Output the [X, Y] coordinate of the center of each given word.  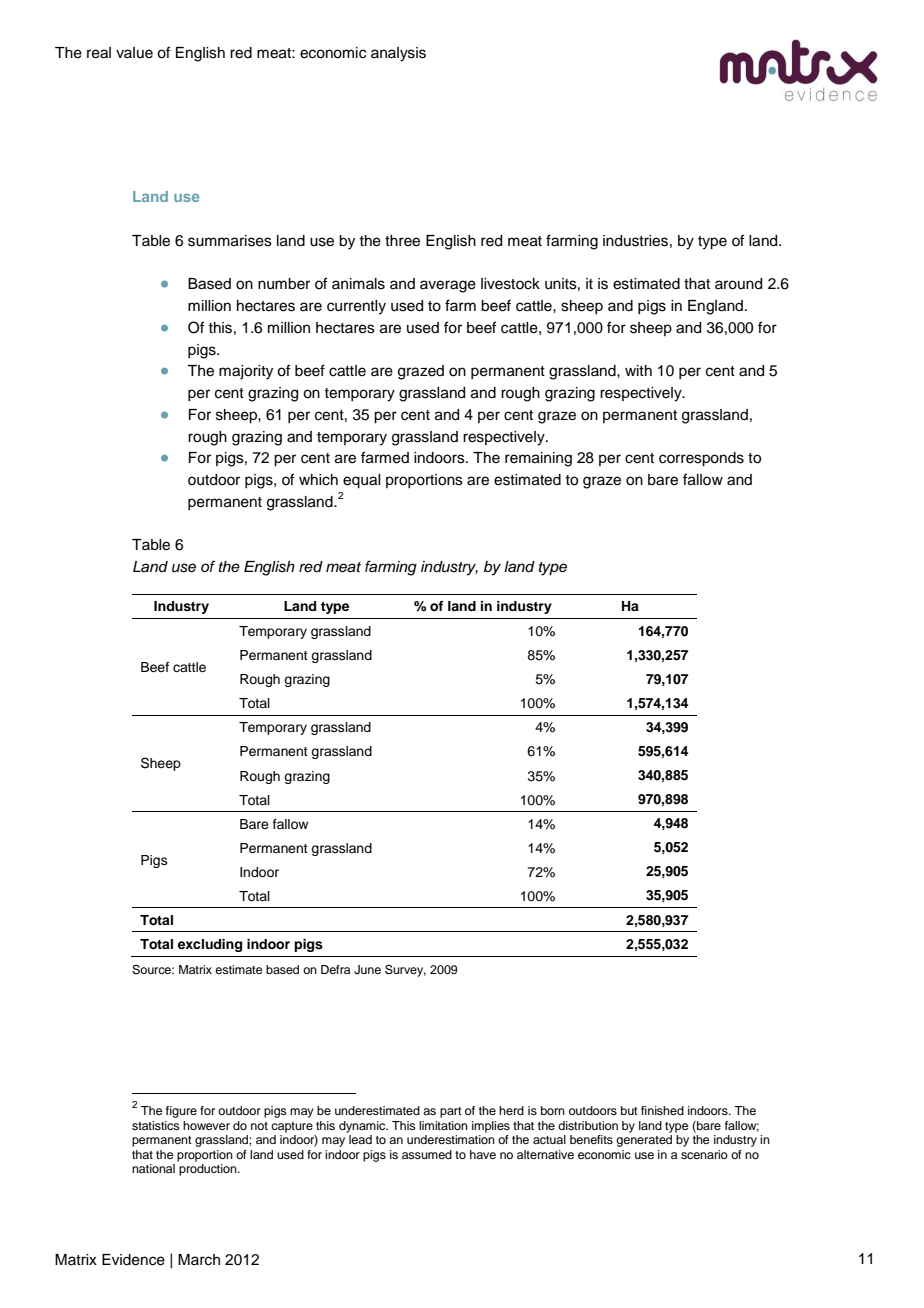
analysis [398, 54]
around [738, 284]
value [134, 53]
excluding [210, 945]
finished [662, 1110]
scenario [704, 1154]
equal [361, 481]
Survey [405, 971]
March [199, 1260]
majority [246, 372]
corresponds [701, 459]
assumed [427, 1154]
